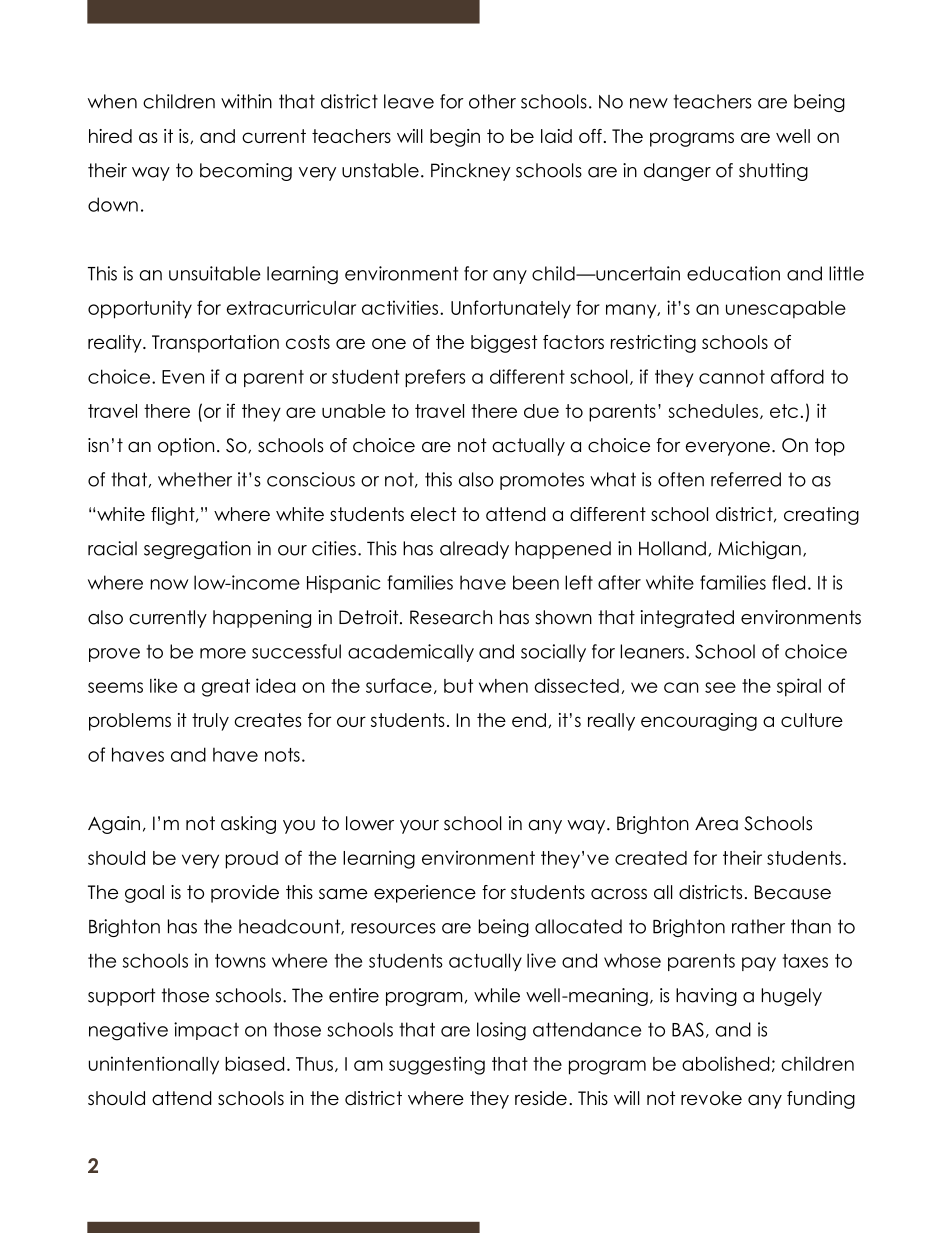 Image resolution: width=952 pixels, height=1233 pixels. Describe the element at coordinates (437, 1065) in the screenshot. I see `suggesting` at that location.
